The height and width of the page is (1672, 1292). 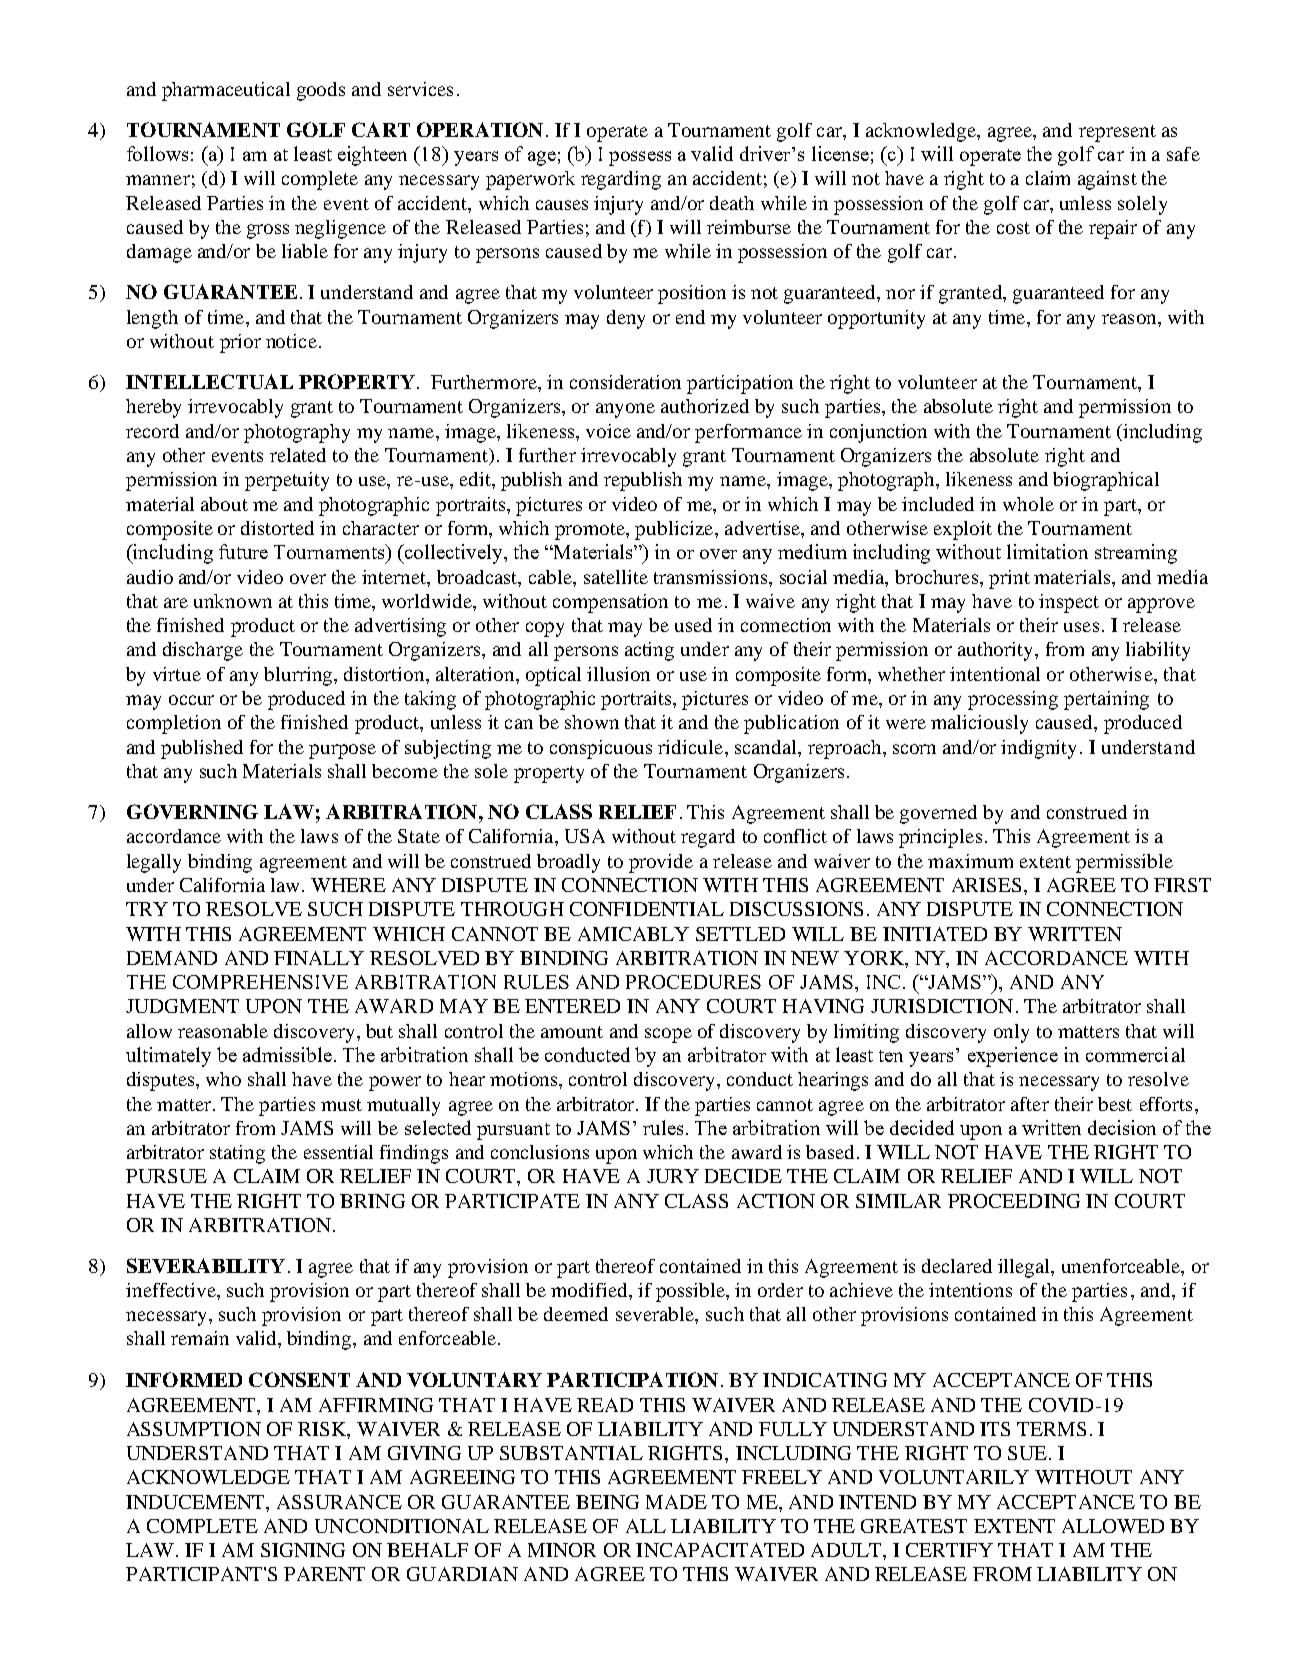 I want to click on WHERE, so click(x=348, y=885).
